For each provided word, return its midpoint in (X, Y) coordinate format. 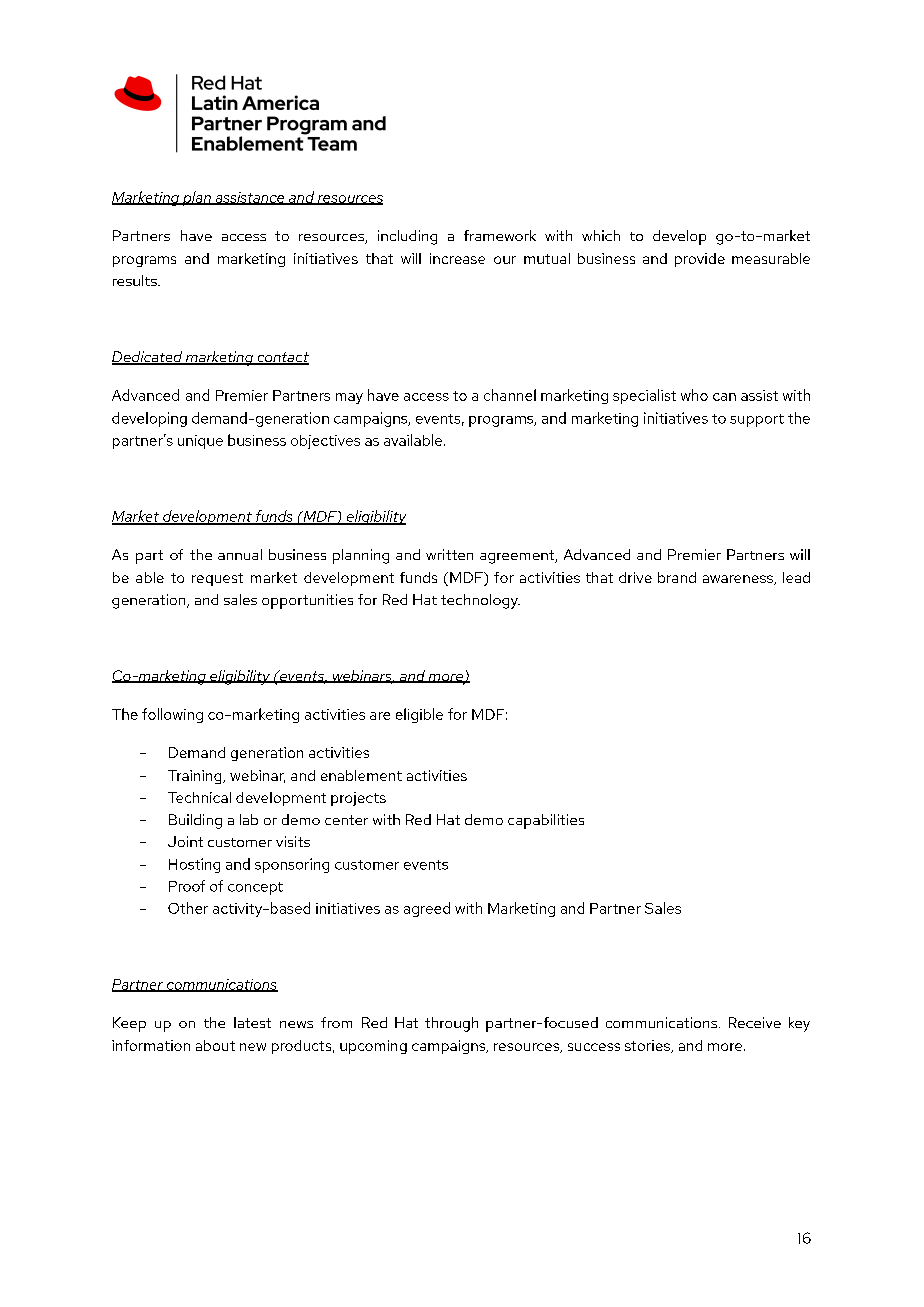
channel (510, 395)
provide (700, 260)
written (449, 554)
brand (677, 577)
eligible (419, 715)
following (172, 715)
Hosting (194, 865)
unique (200, 442)
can (724, 397)
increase (457, 258)
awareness (739, 580)
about (215, 1045)
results (136, 280)
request (217, 579)
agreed (427, 909)
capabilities (546, 821)
